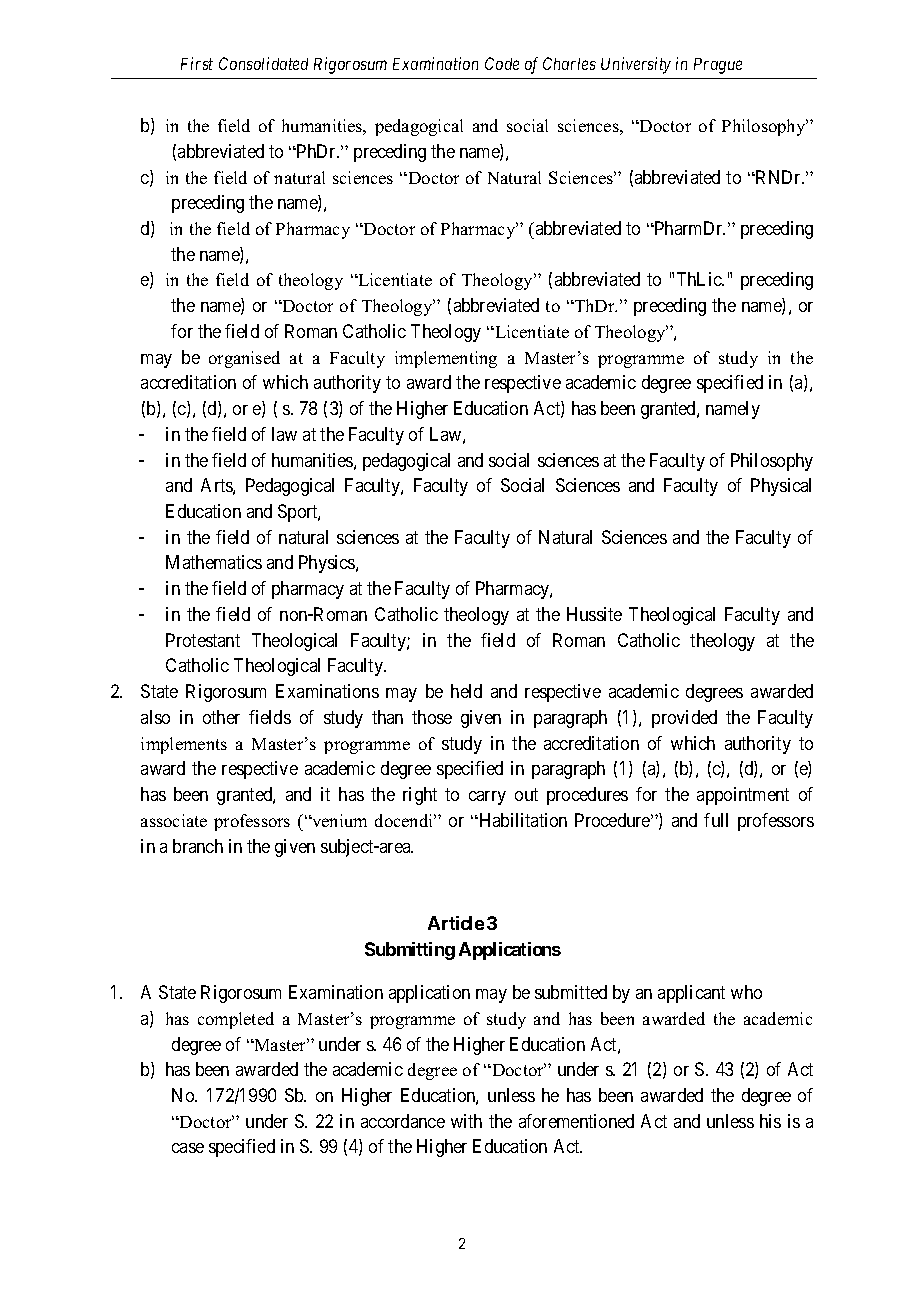 This document has height=1308, width=924. Describe the element at coordinates (203, 640) in the document. I see `Protestant` at that location.
